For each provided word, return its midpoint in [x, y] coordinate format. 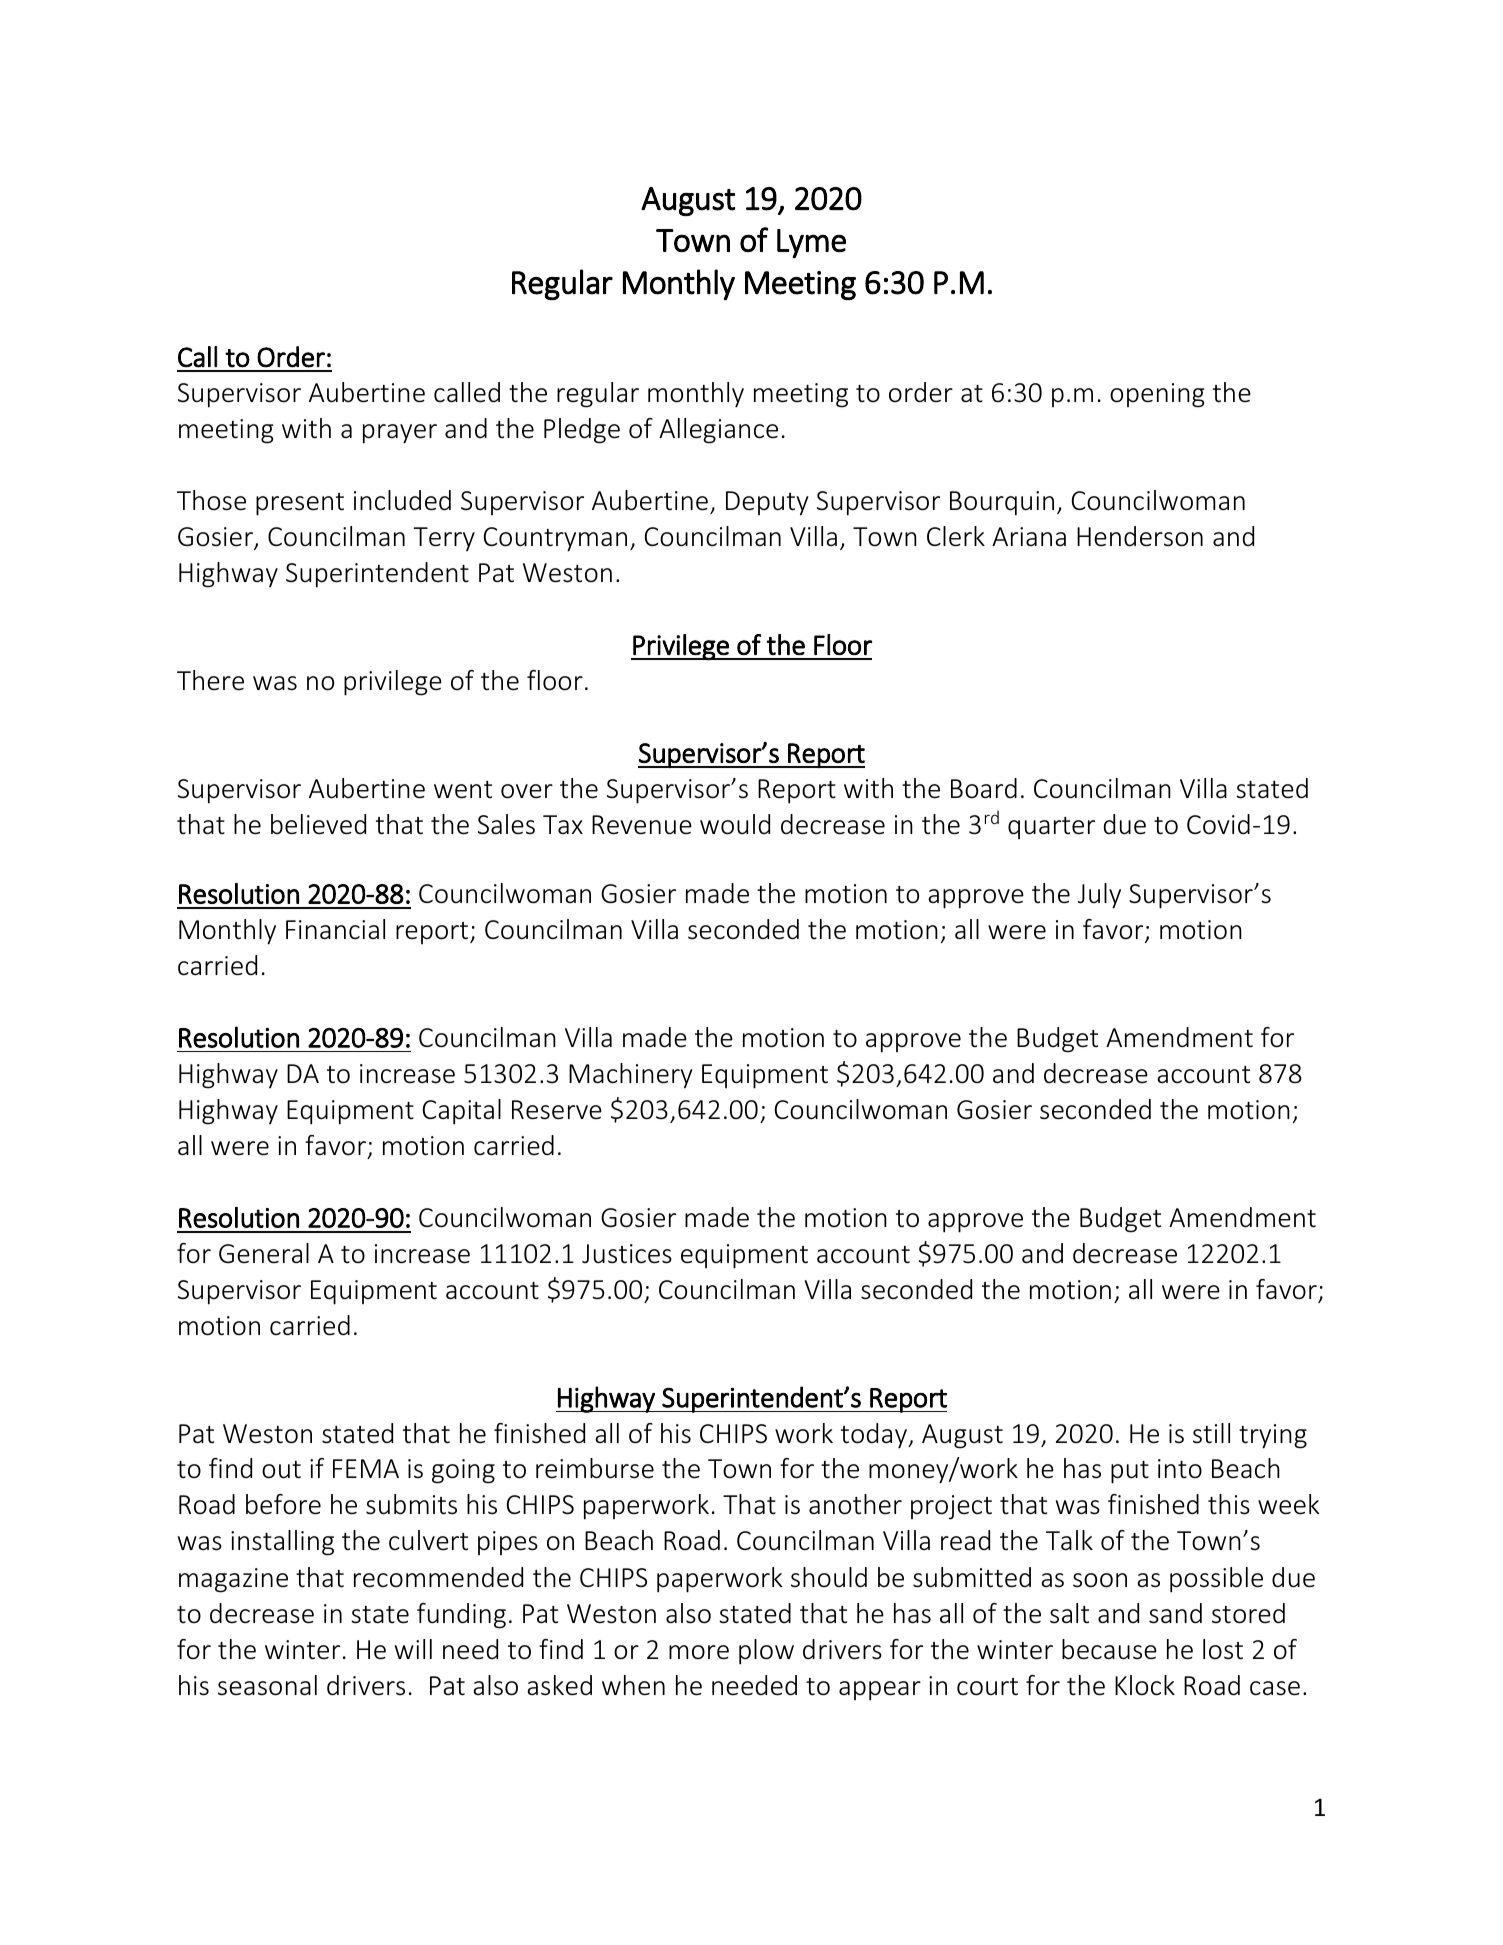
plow [766, 1652]
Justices [627, 1254]
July [1099, 896]
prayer [400, 434]
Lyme [811, 243]
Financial [335, 929]
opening [1157, 395]
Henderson [1140, 536]
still [1211, 1433]
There [210, 680]
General [264, 1253]
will [413, 1649]
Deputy [767, 503]
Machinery [631, 1076]
